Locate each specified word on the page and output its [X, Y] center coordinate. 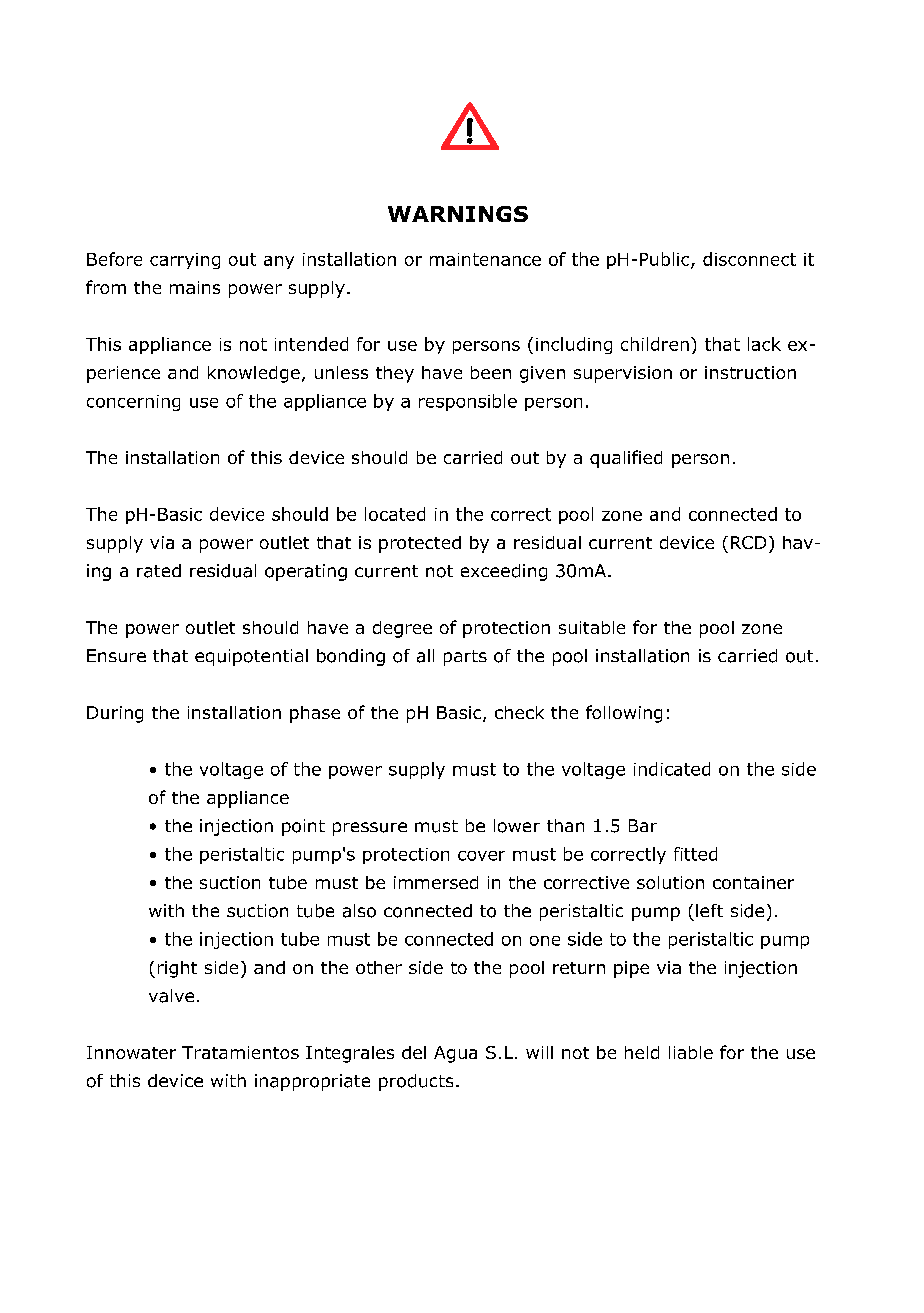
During [115, 714]
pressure [370, 829]
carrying [185, 261]
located [395, 514]
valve [171, 996]
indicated [672, 769]
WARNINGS [458, 214]
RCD [748, 542]
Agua [455, 1054]
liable [691, 1052]
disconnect [749, 259]
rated [159, 571]
